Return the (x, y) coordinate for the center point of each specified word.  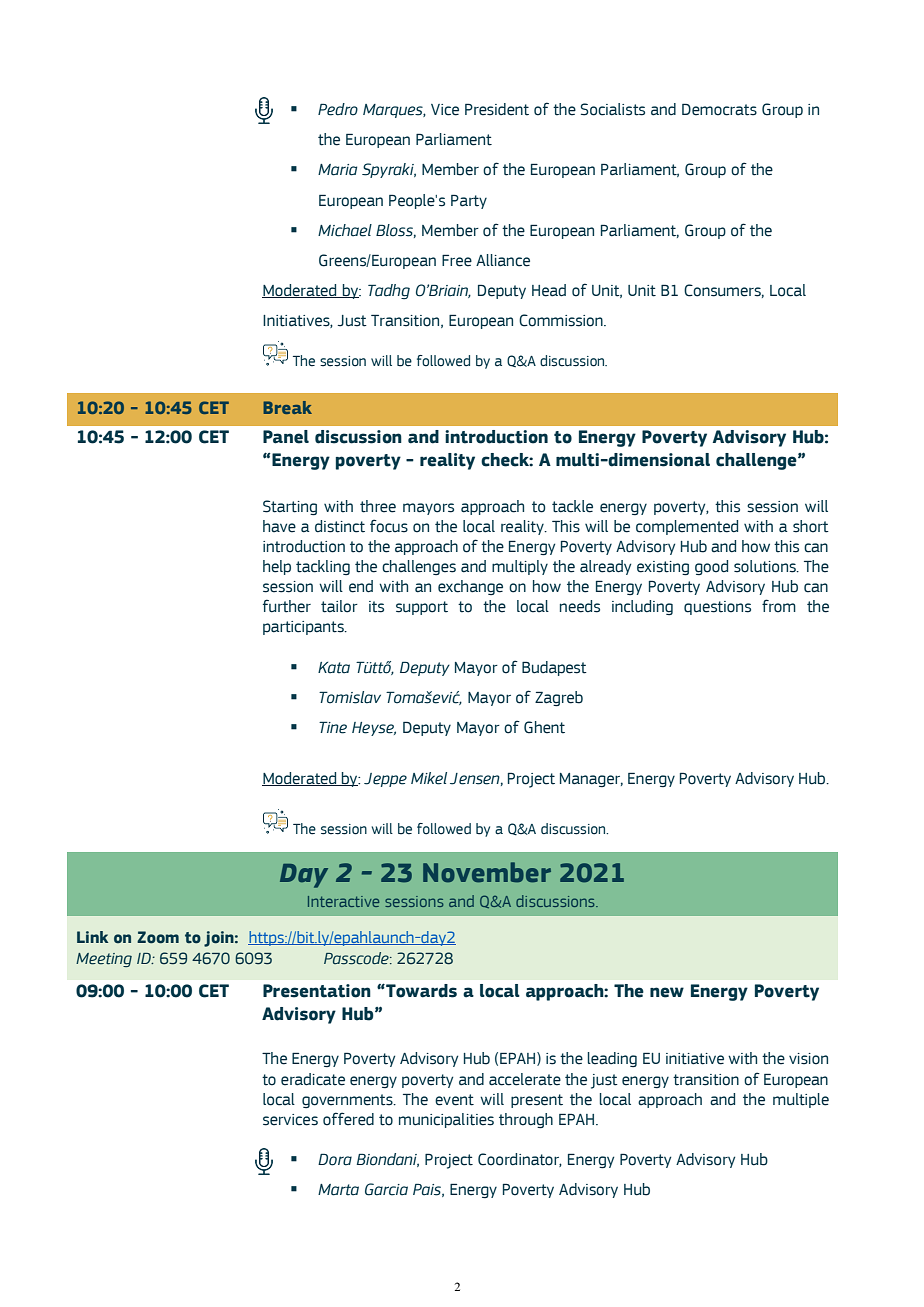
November (487, 872)
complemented (687, 527)
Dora (335, 1159)
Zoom (158, 937)
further (287, 606)
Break (287, 407)
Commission (562, 320)
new (667, 992)
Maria (337, 170)
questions (717, 608)
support (422, 608)
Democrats (719, 109)
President (497, 109)
